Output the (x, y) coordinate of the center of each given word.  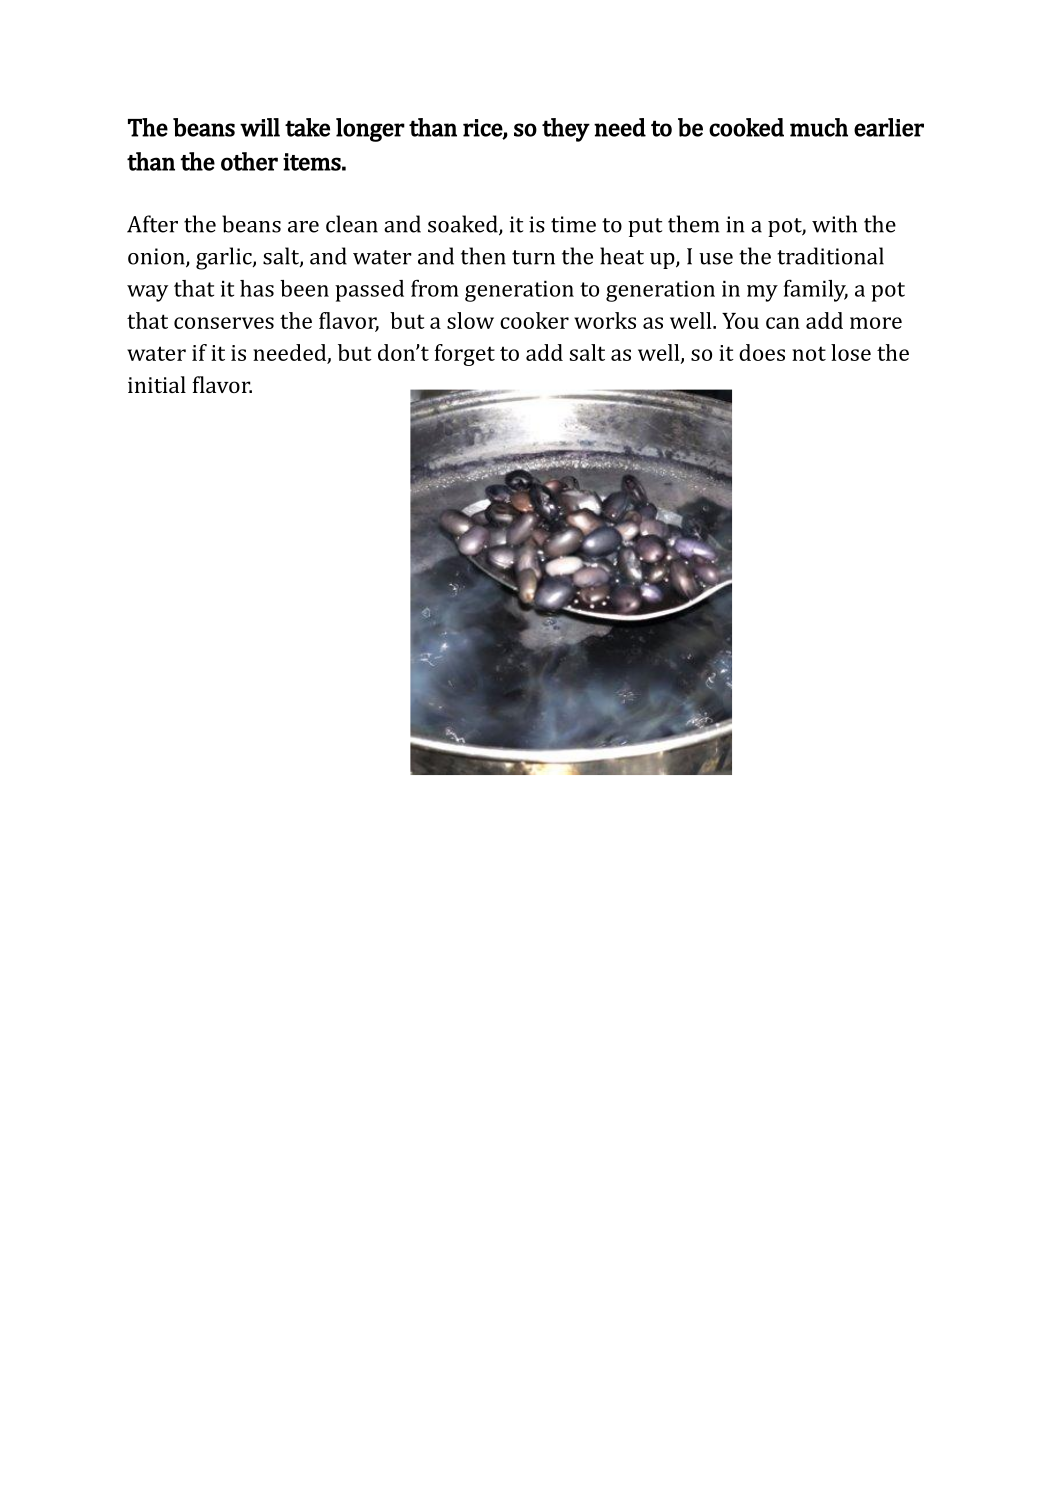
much (819, 127)
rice (483, 129)
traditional (830, 256)
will (260, 127)
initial (157, 384)
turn (533, 257)
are (303, 227)
